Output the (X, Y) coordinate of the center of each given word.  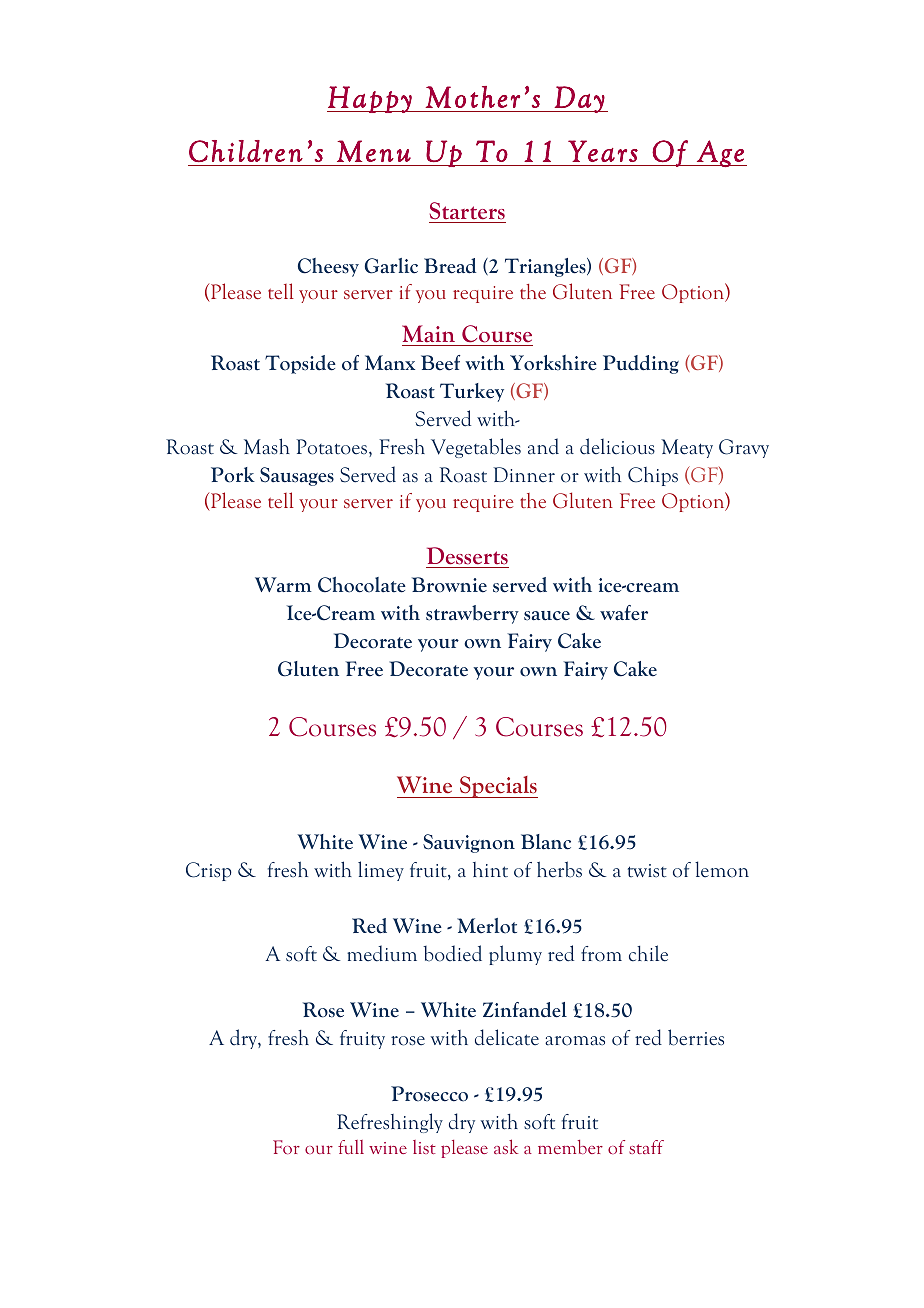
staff (646, 1147)
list (424, 1147)
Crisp (209, 871)
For (286, 1147)
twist (647, 871)
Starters (467, 211)
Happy (370, 99)
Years (603, 151)
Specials (497, 787)
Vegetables (476, 448)
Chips (653, 476)
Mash (267, 446)
